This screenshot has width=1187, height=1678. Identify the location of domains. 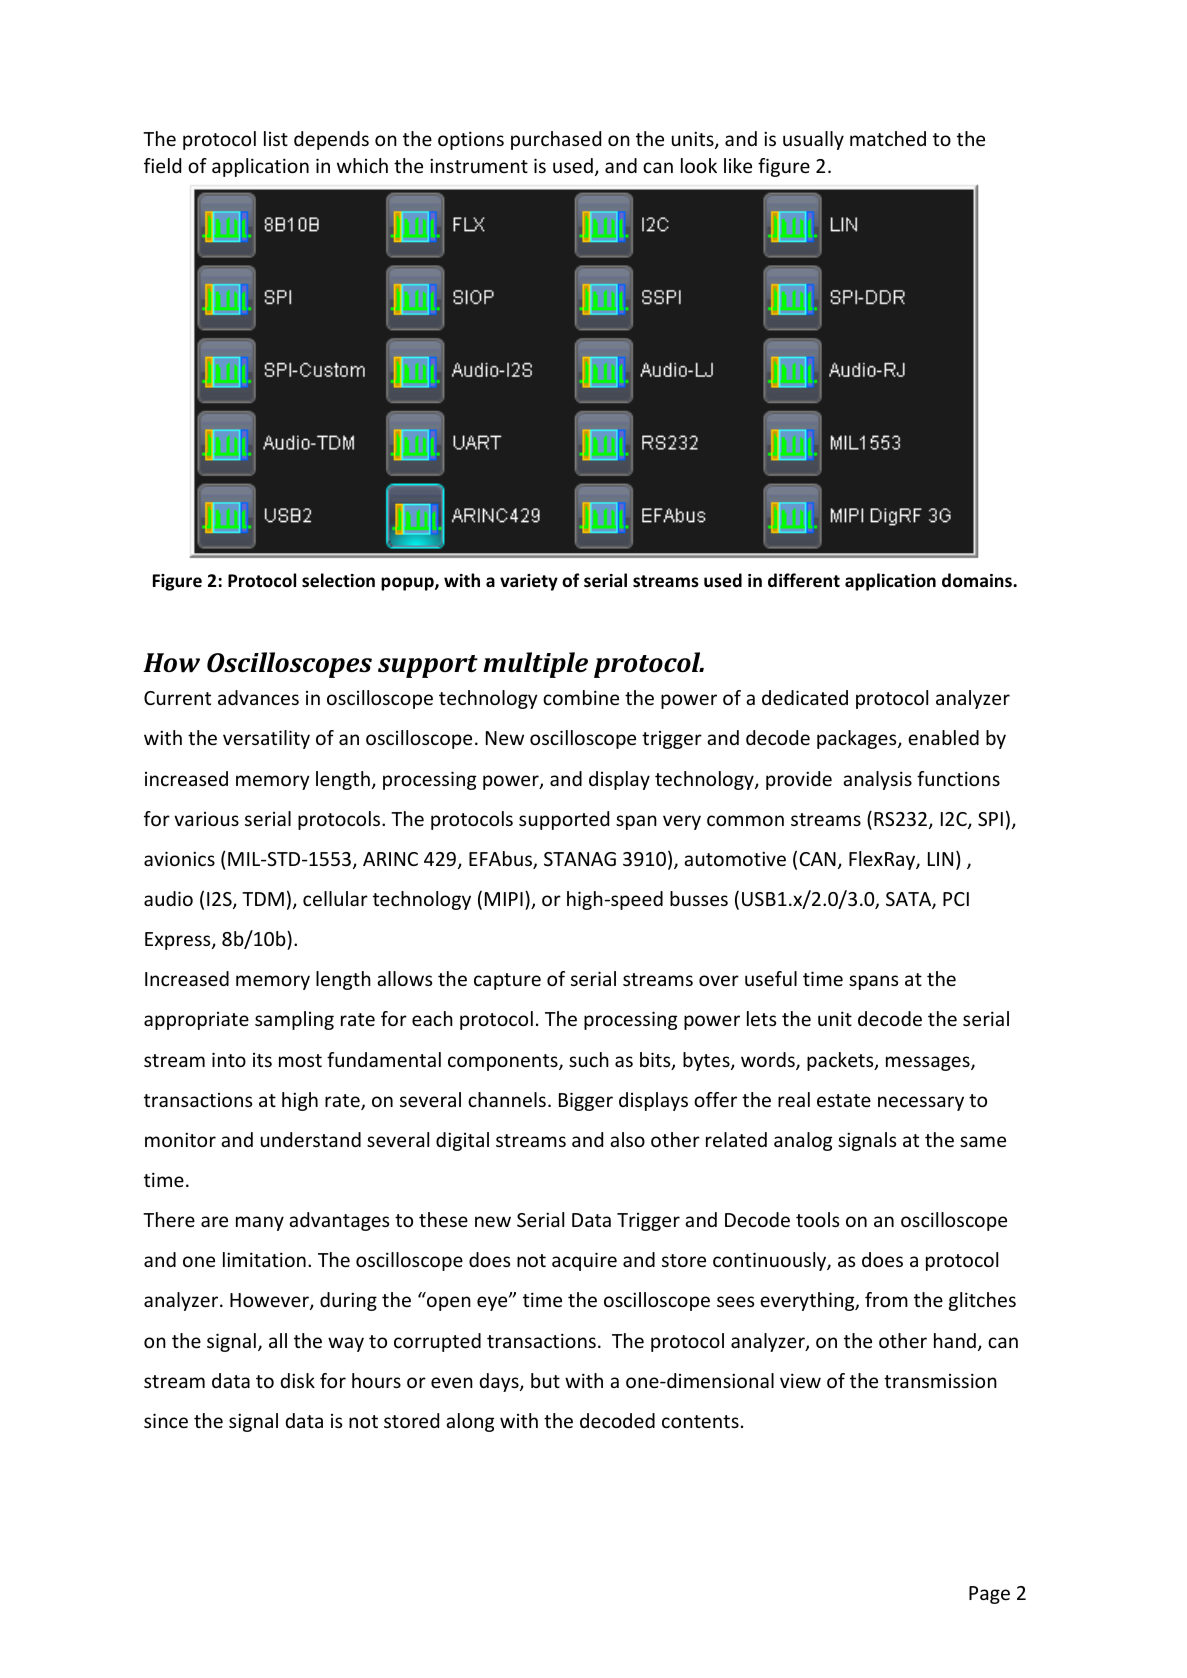
(978, 580).
